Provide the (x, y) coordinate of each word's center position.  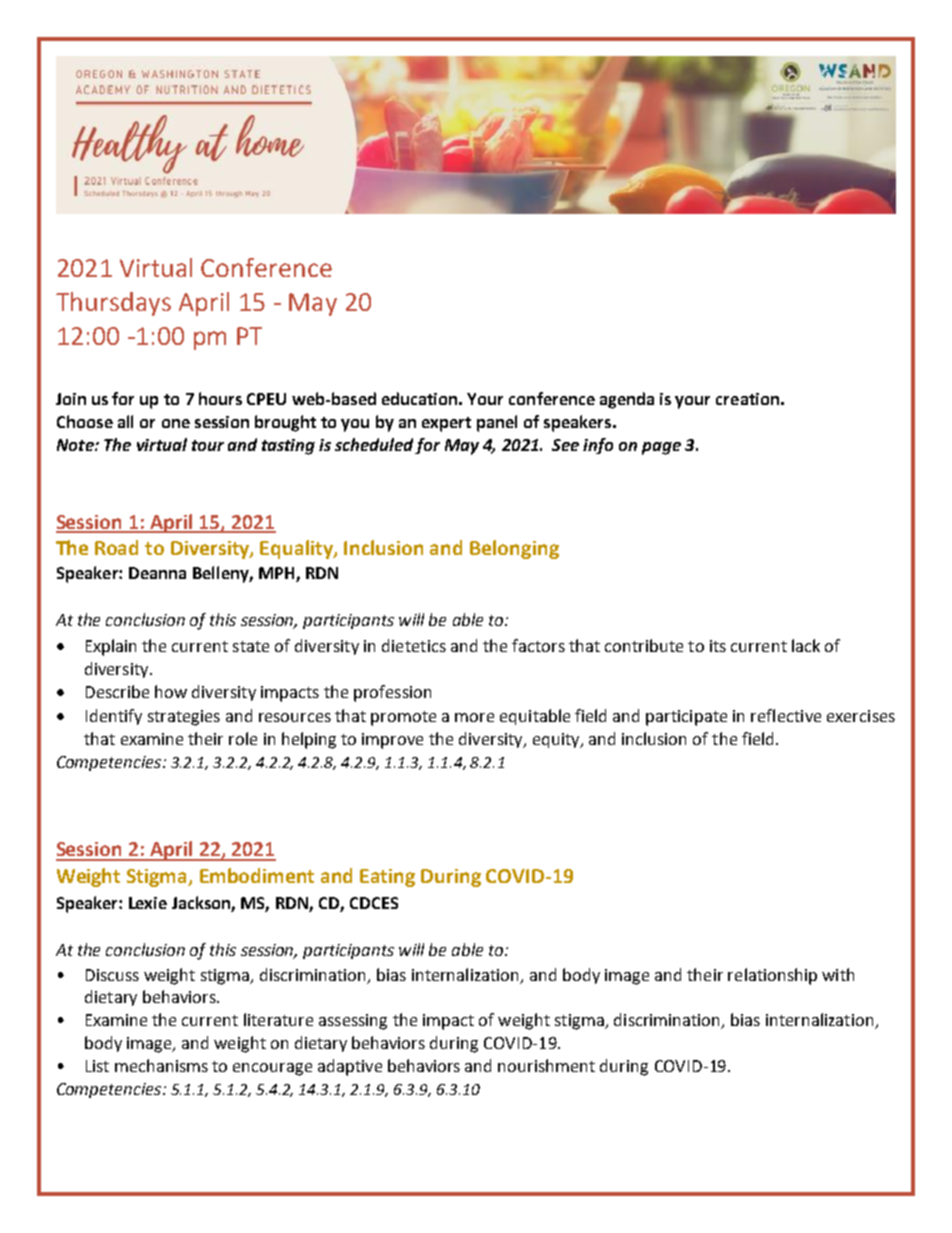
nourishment (546, 1065)
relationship (772, 976)
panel (497, 423)
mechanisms (161, 1065)
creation (747, 399)
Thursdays (113, 304)
